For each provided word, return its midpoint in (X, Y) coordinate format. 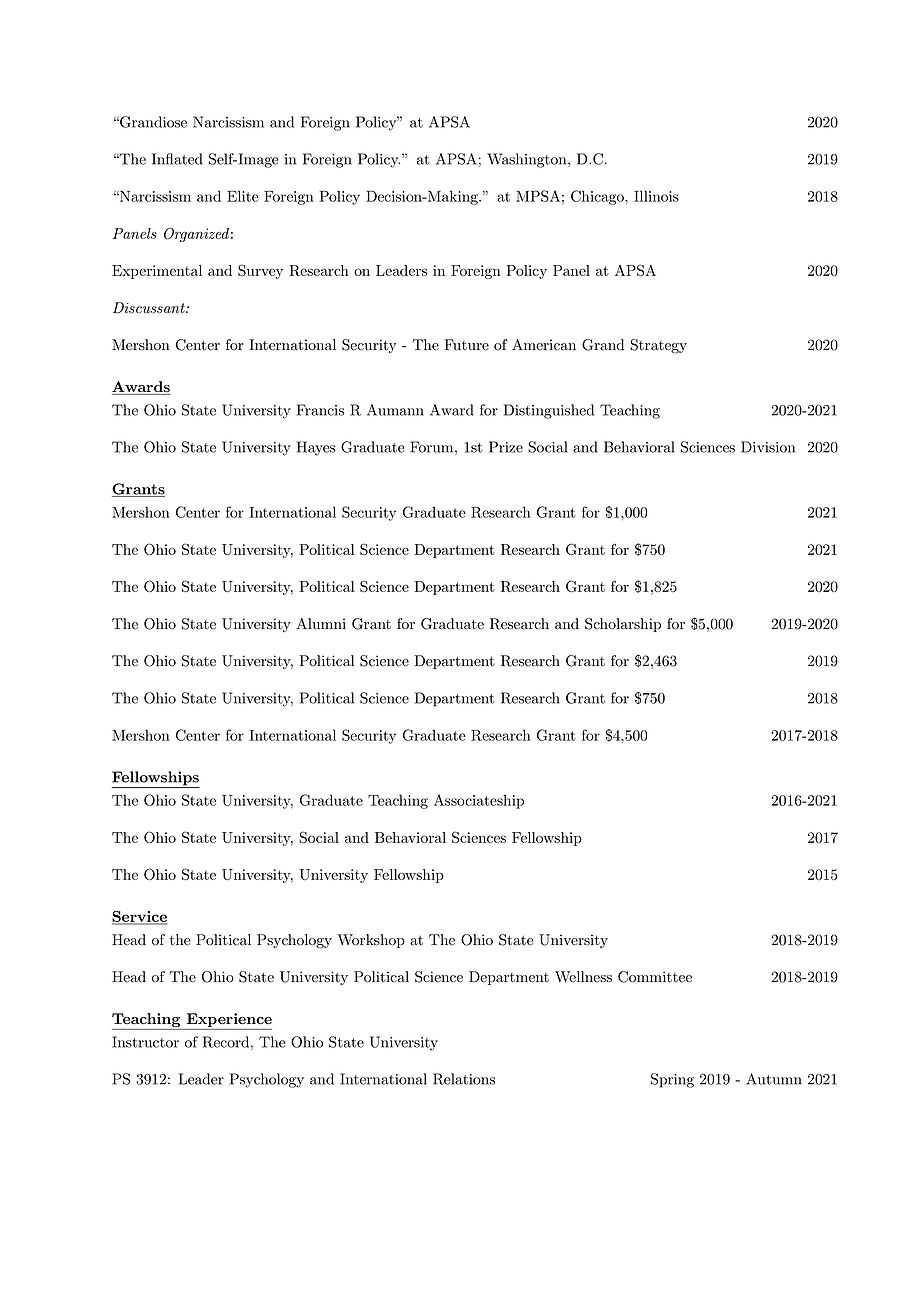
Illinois (656, 196)
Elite (242, 196)
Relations (464, 1079)
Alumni (321, 624)
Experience (228, 1021)
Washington (528, 160)
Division (768, 447)
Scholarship (623, 625)
